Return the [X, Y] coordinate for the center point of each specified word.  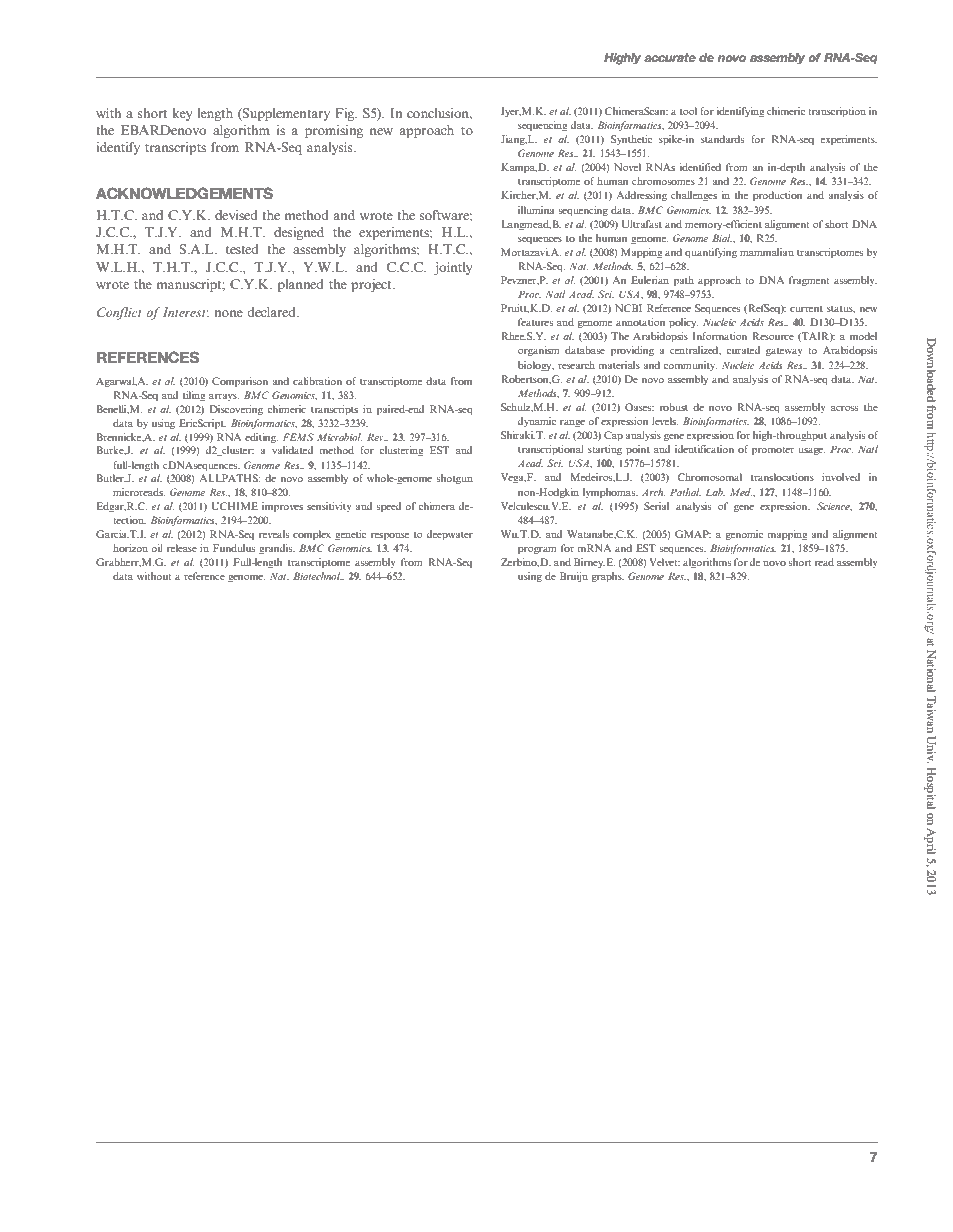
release [182, 548]
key [182, 114]
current [806, 309]
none [228, 313]
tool [688, 111]
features [535, 322]
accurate [670, 57]
